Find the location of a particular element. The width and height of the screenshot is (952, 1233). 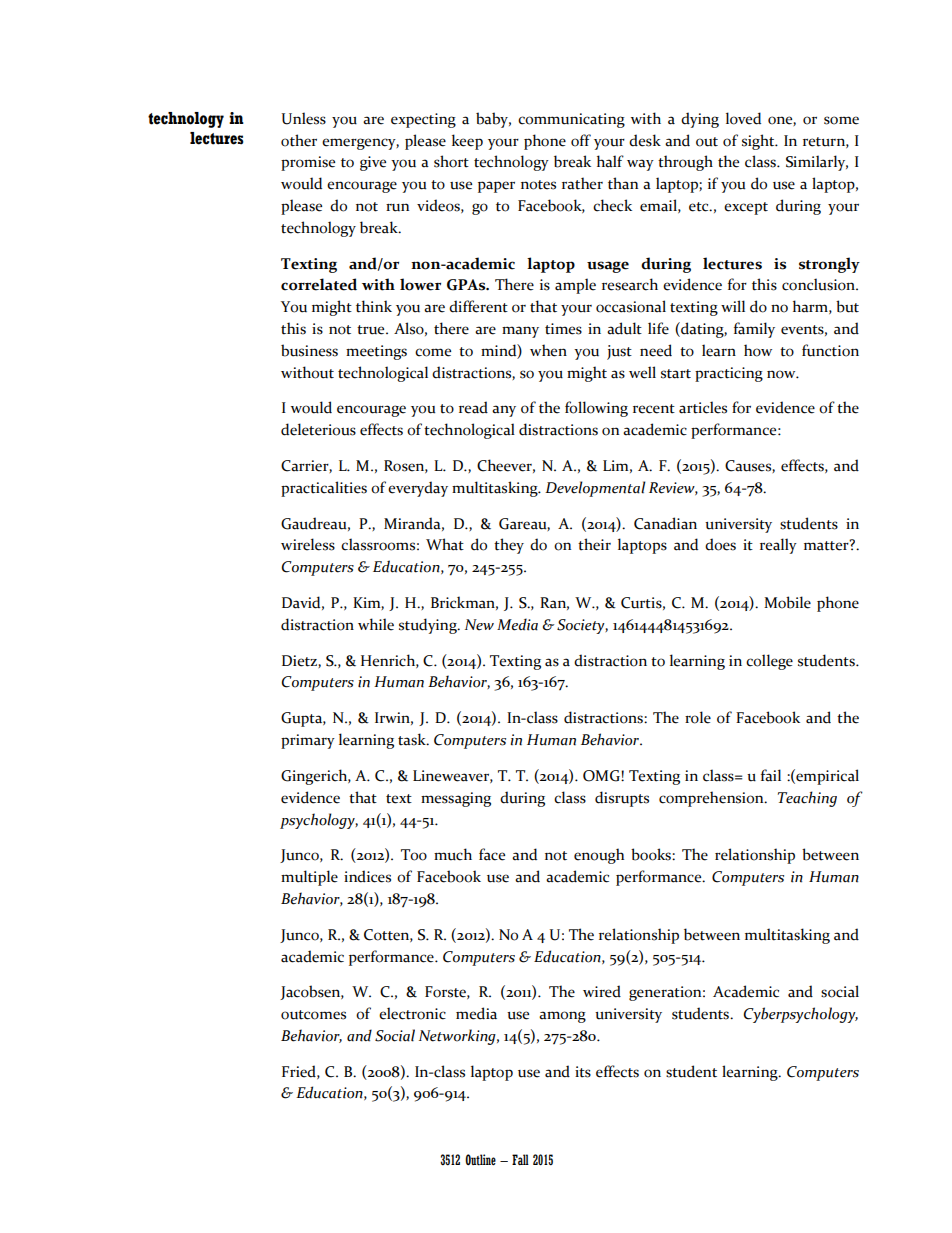

off is located at coordinates (581, 140).
